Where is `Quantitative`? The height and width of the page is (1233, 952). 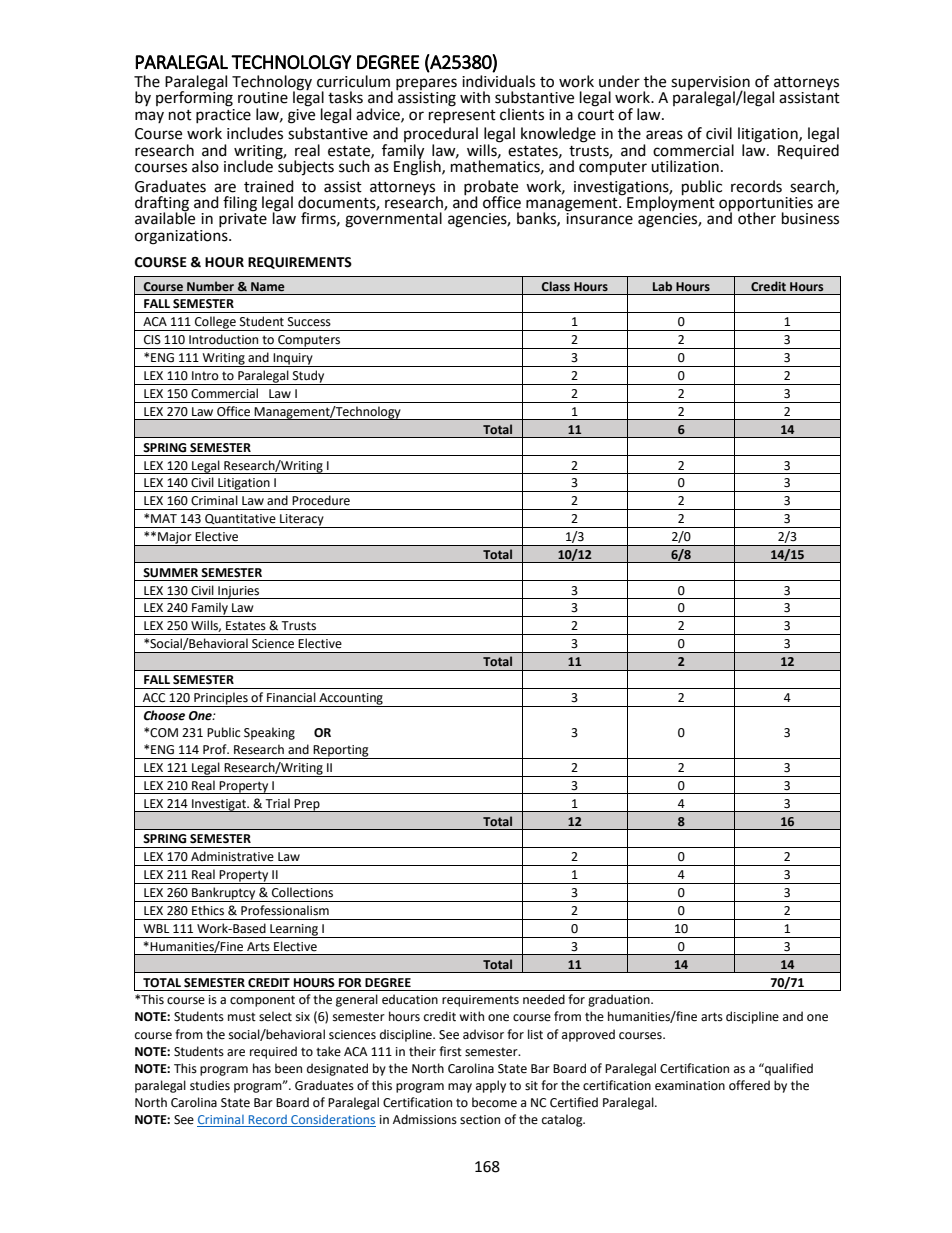
Quantitative is located at coordinates (240, 519).
